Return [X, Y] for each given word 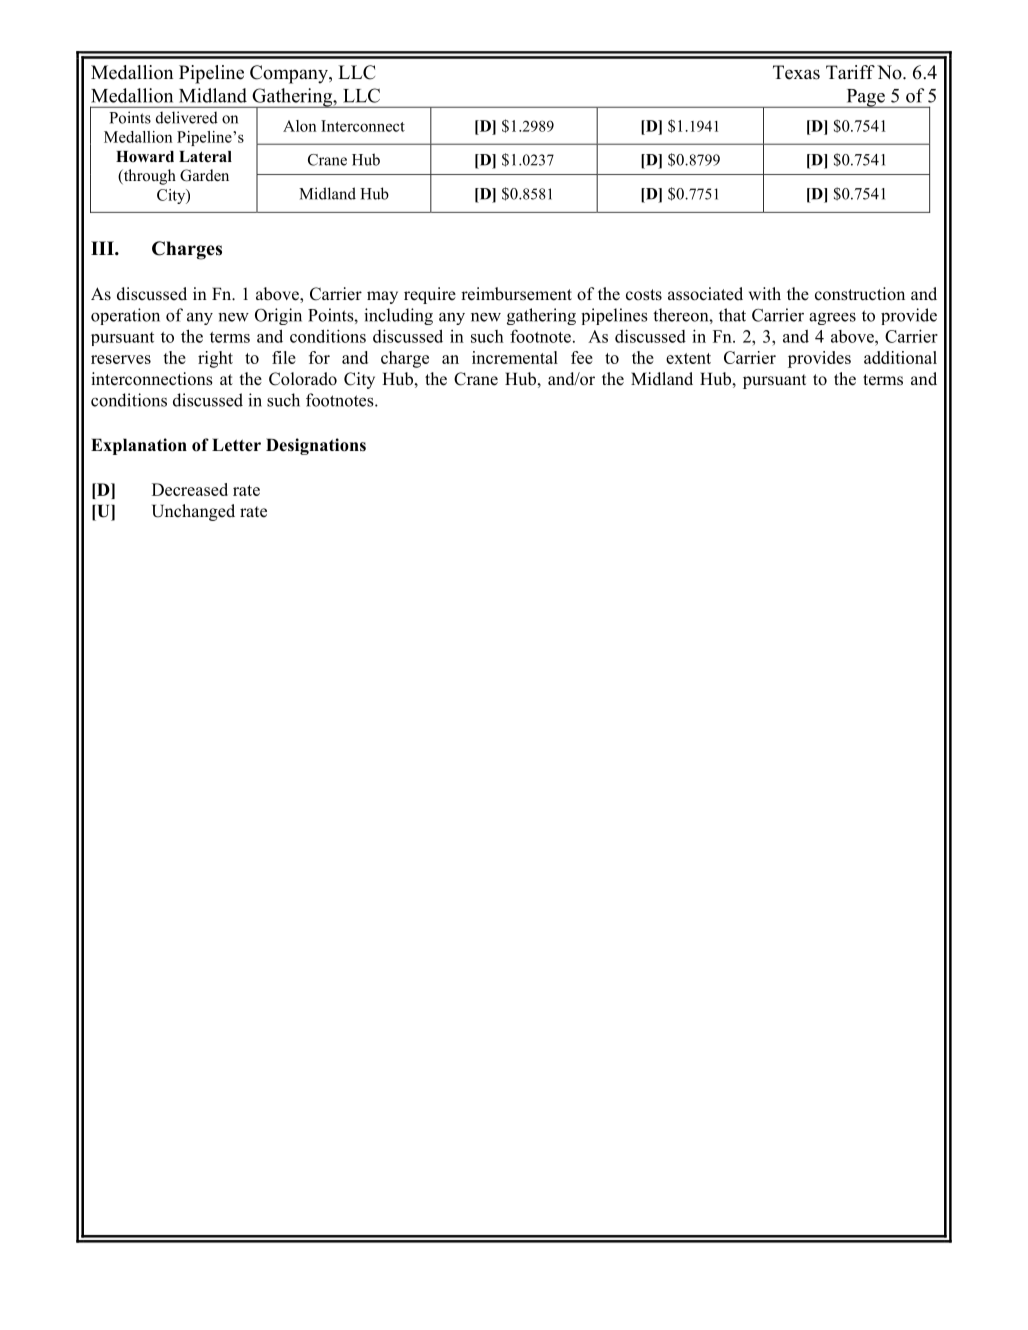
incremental [515, 357]
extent [688, 358]
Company [290, 74]
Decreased [190, 489]
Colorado [303, 379]
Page [865, 98]
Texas [796, 72]
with [765, 293]
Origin [278, 316]
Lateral [205, 156]
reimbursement [516, 294]
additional [900, 357]
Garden [204, 175]
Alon [299, 126]
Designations [316, 446]
